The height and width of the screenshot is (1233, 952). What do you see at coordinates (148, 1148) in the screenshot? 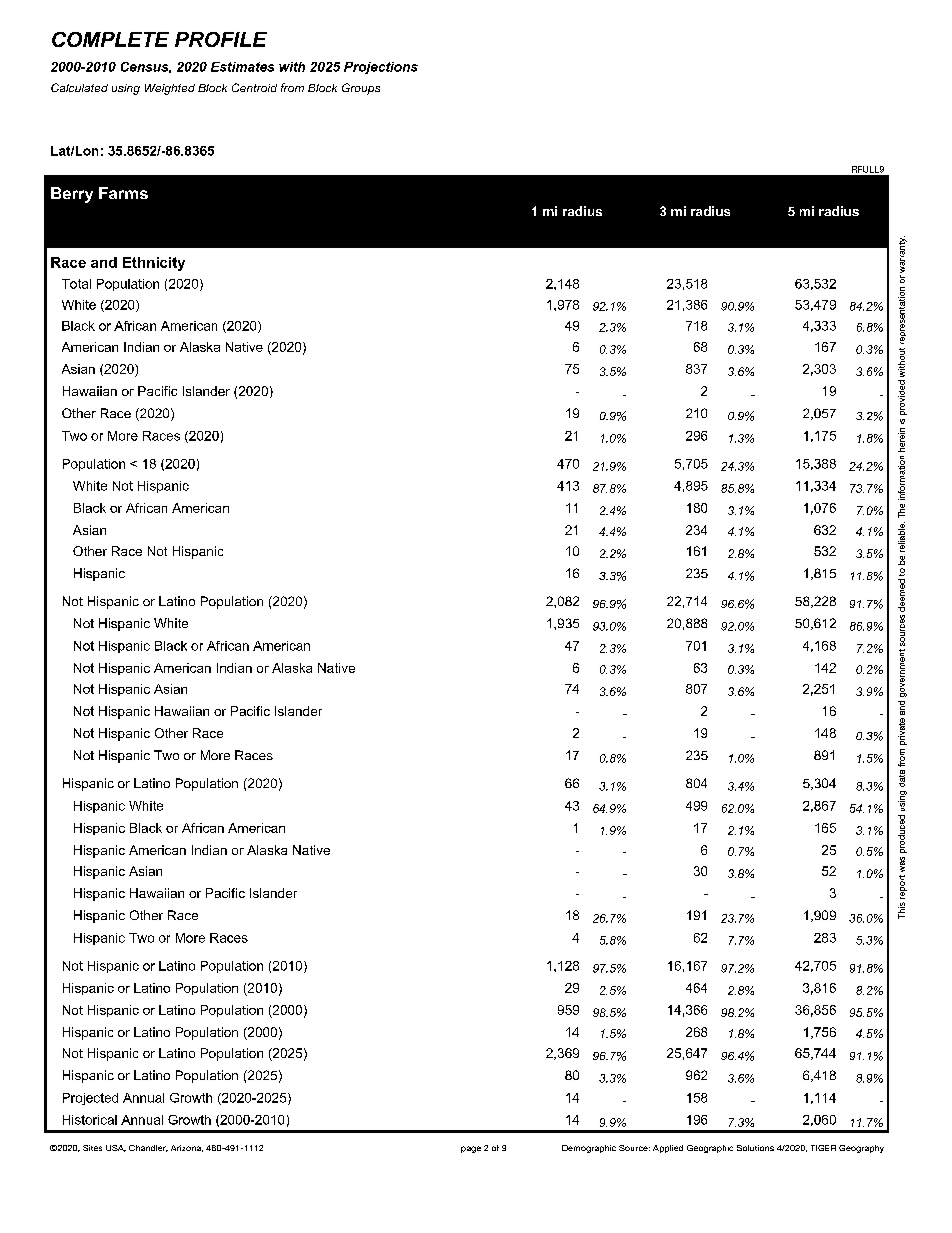
I see `Chandler` at bounding box center [148, 1148].
